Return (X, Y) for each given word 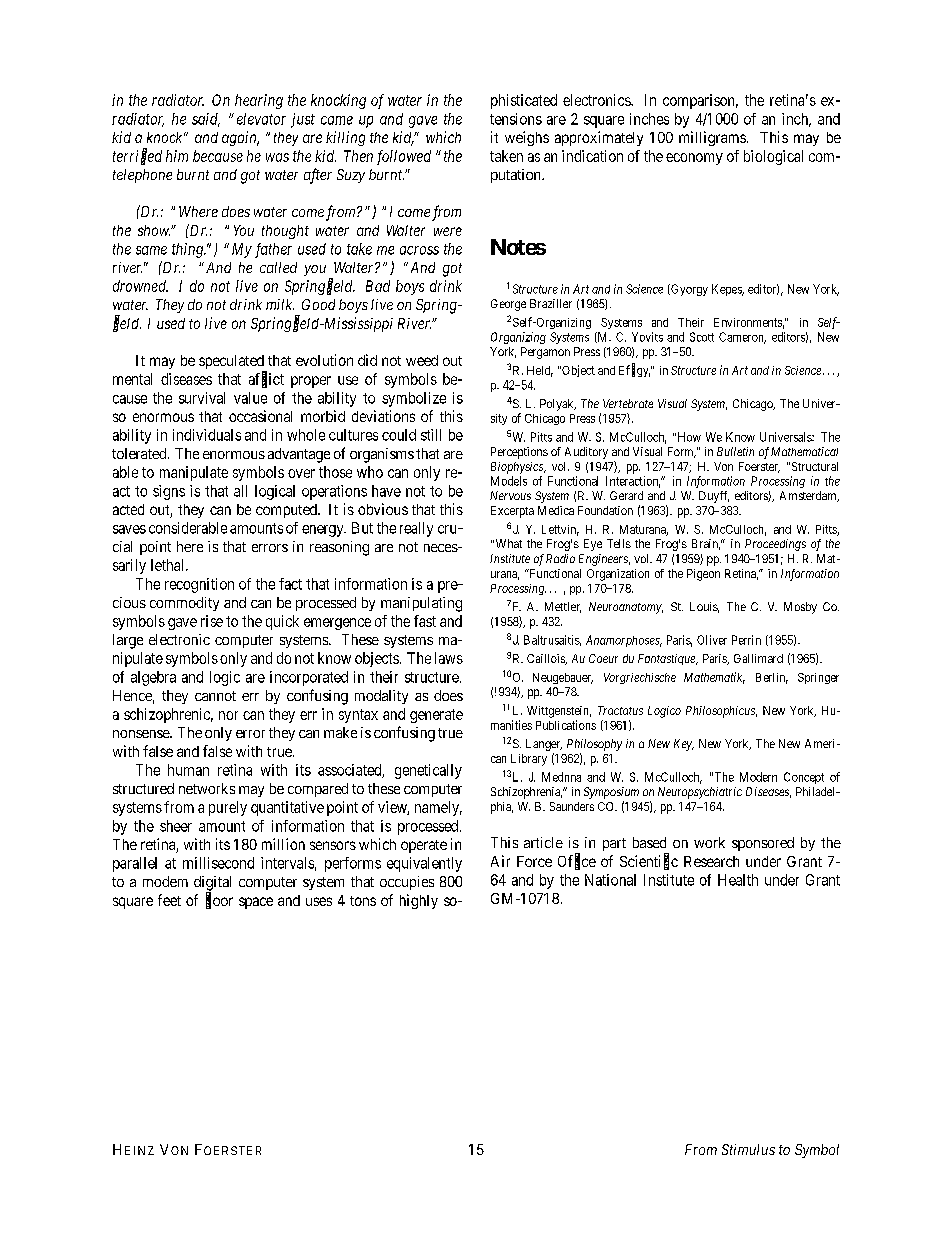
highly (419, 901)
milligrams (712, 138)
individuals (207, 435)
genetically (428, 771)
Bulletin (735, 451)
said (206, 120)
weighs (527, 138)
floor (219, 901)
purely (228, 808)
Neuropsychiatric (700, 793)
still (431, 435)
